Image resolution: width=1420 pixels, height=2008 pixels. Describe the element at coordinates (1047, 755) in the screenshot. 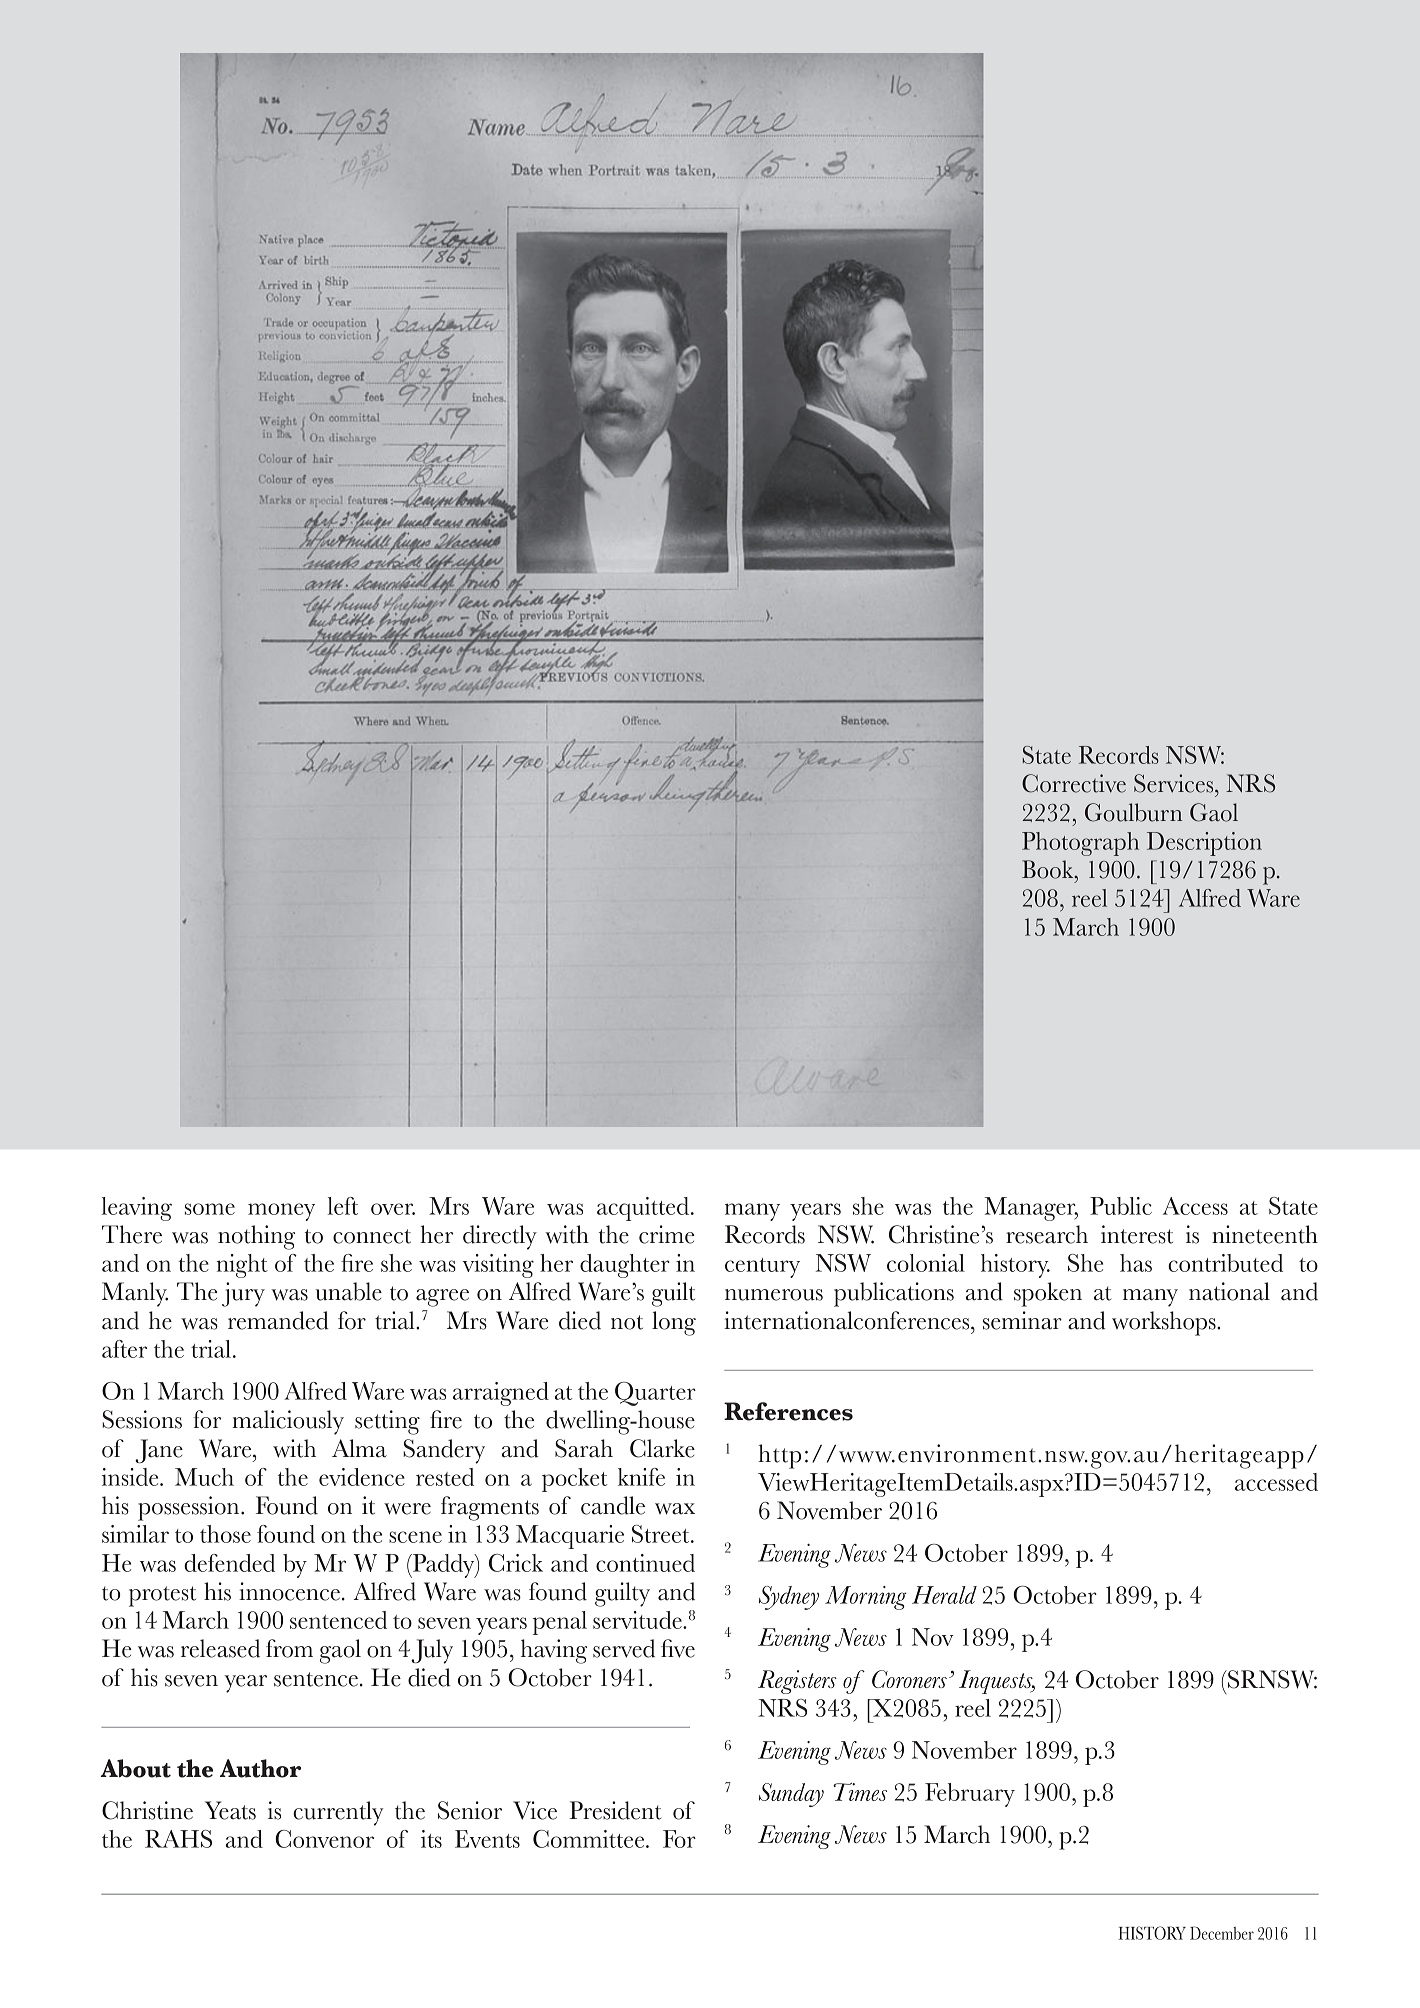

I see `State` at that location.
